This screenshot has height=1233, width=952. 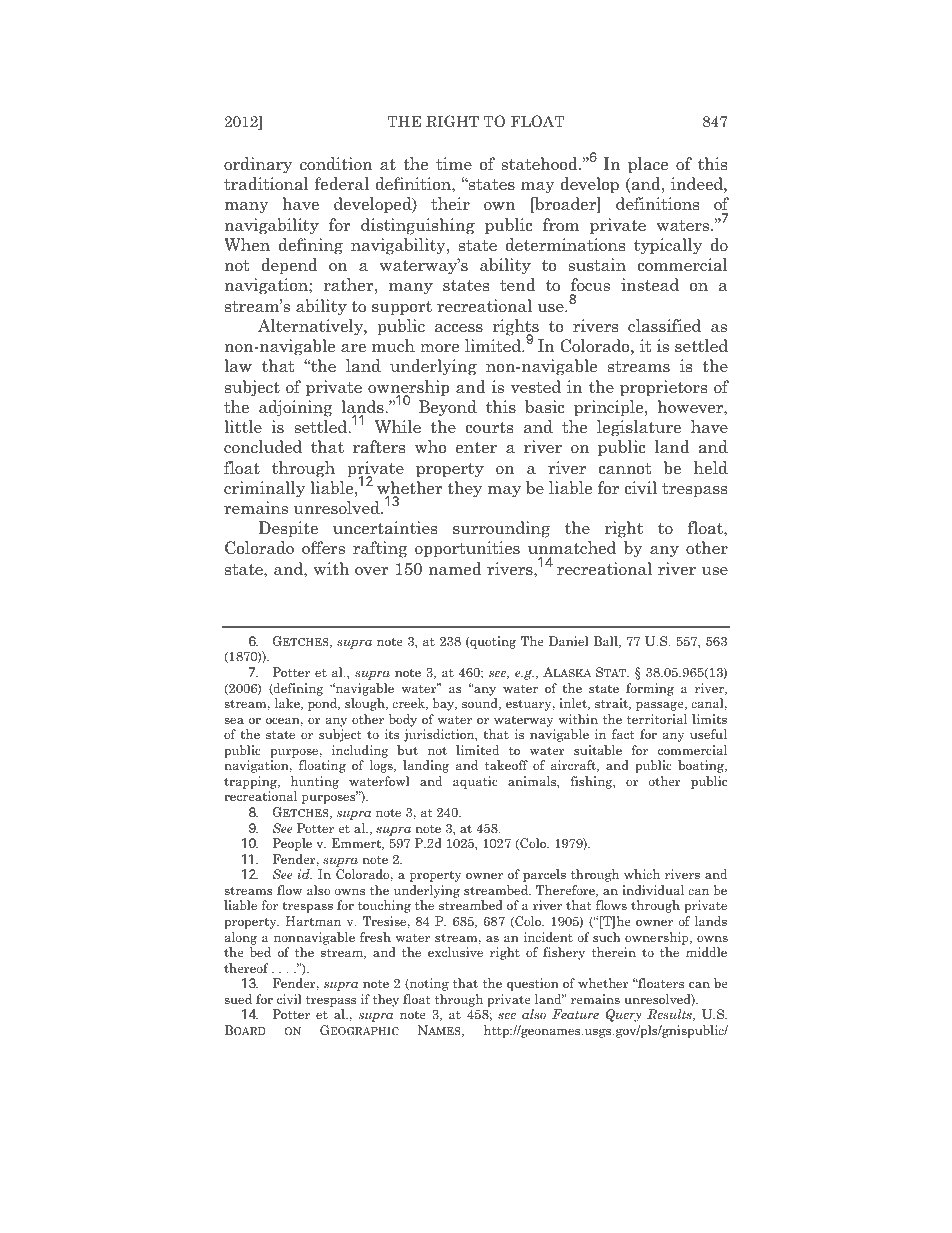 I want to click on unmatched, so click(x=572, y=549).
